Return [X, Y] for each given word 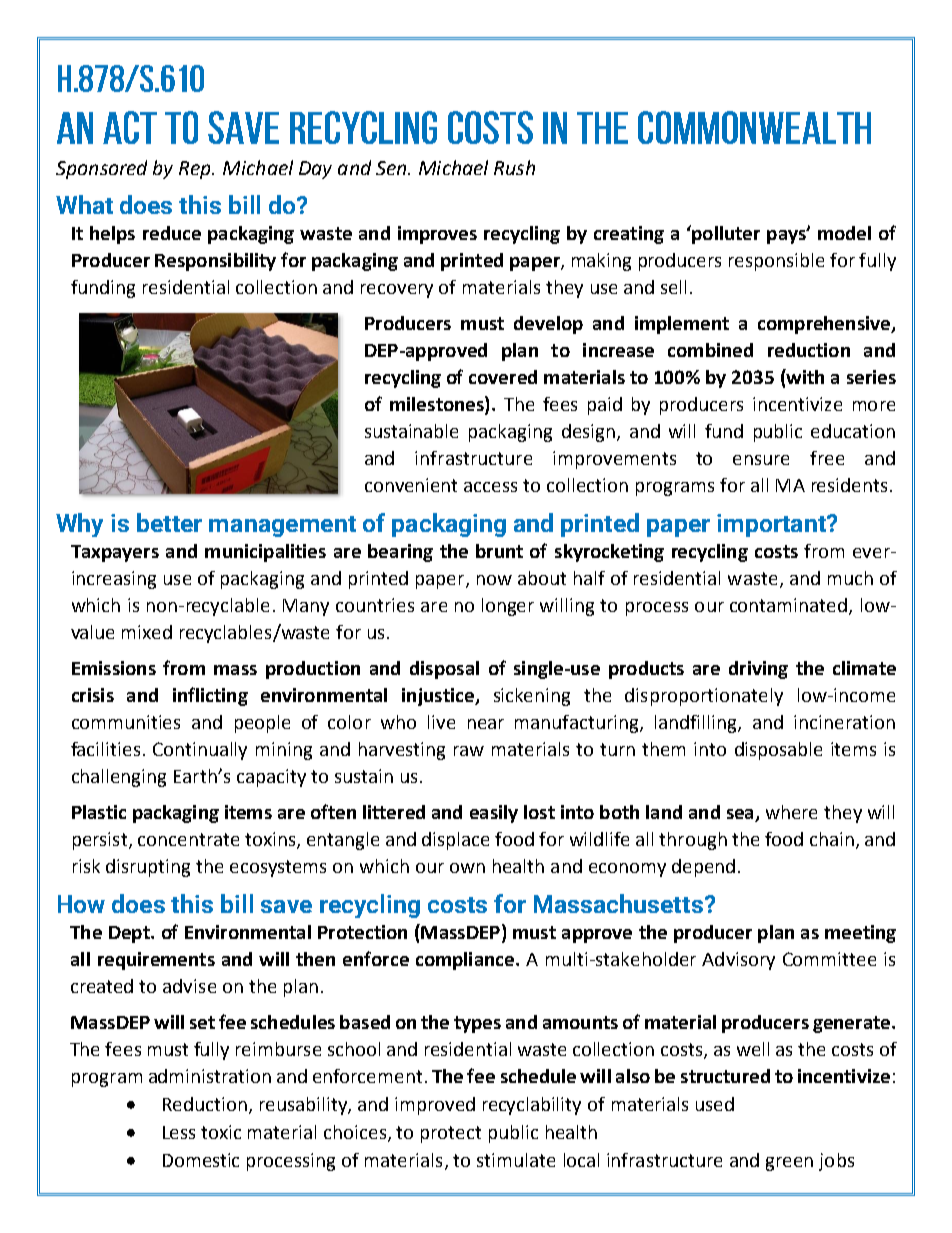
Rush [514, 167]
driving [758, 670]
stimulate [516, 1160]
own [467, 868]
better [169, 522]
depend [703, 868]
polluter [725, 234]
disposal [444, 670]
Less [179, 1132]
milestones [438, 405]
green [789, 1164]
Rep [196, 170]
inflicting [210, 696]
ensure [761, 460]
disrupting [148, 868]
